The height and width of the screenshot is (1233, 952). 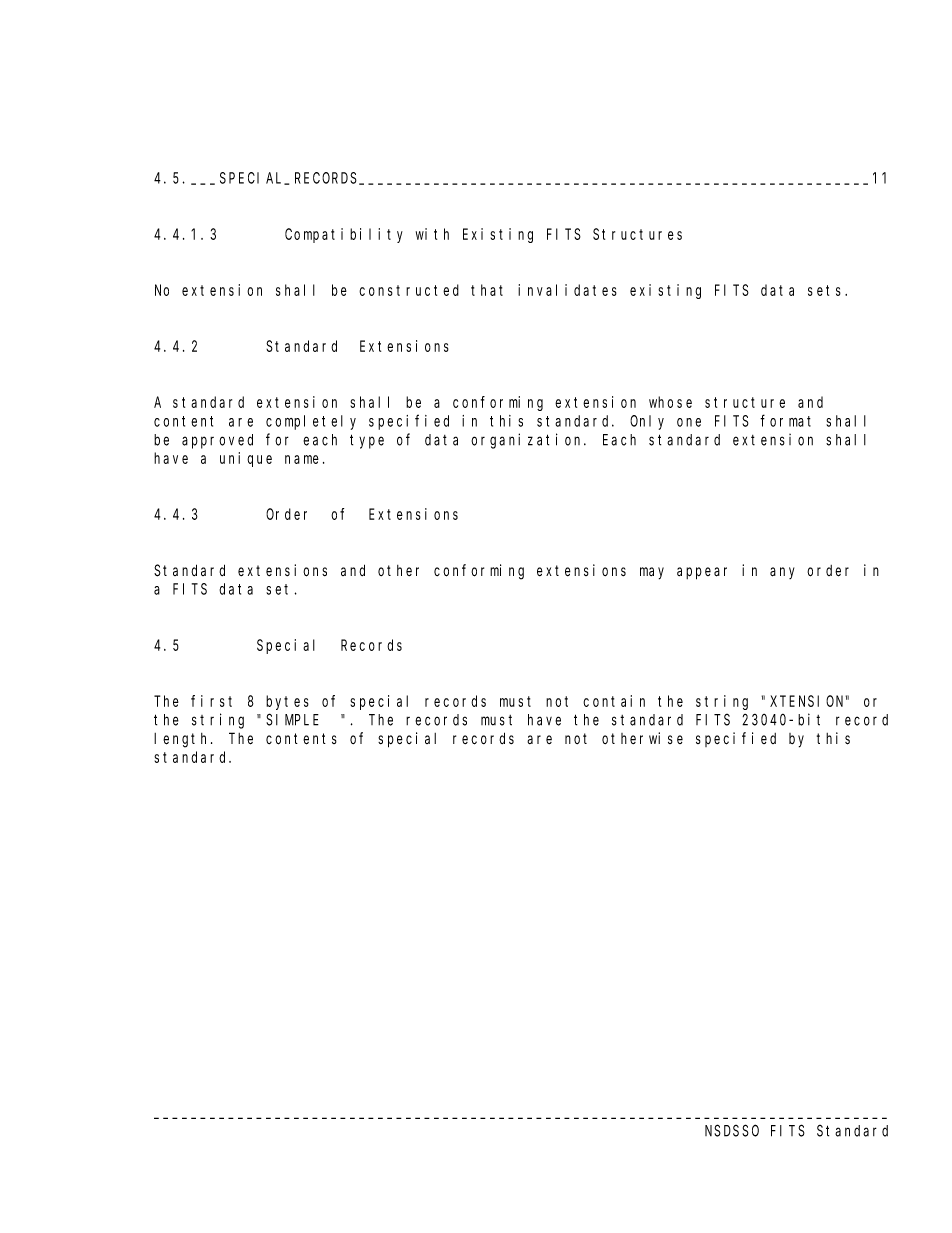 What do you see at coordinates (246, 459) in the screenshot?
I see `unique` at bounding box center [246, 459].
